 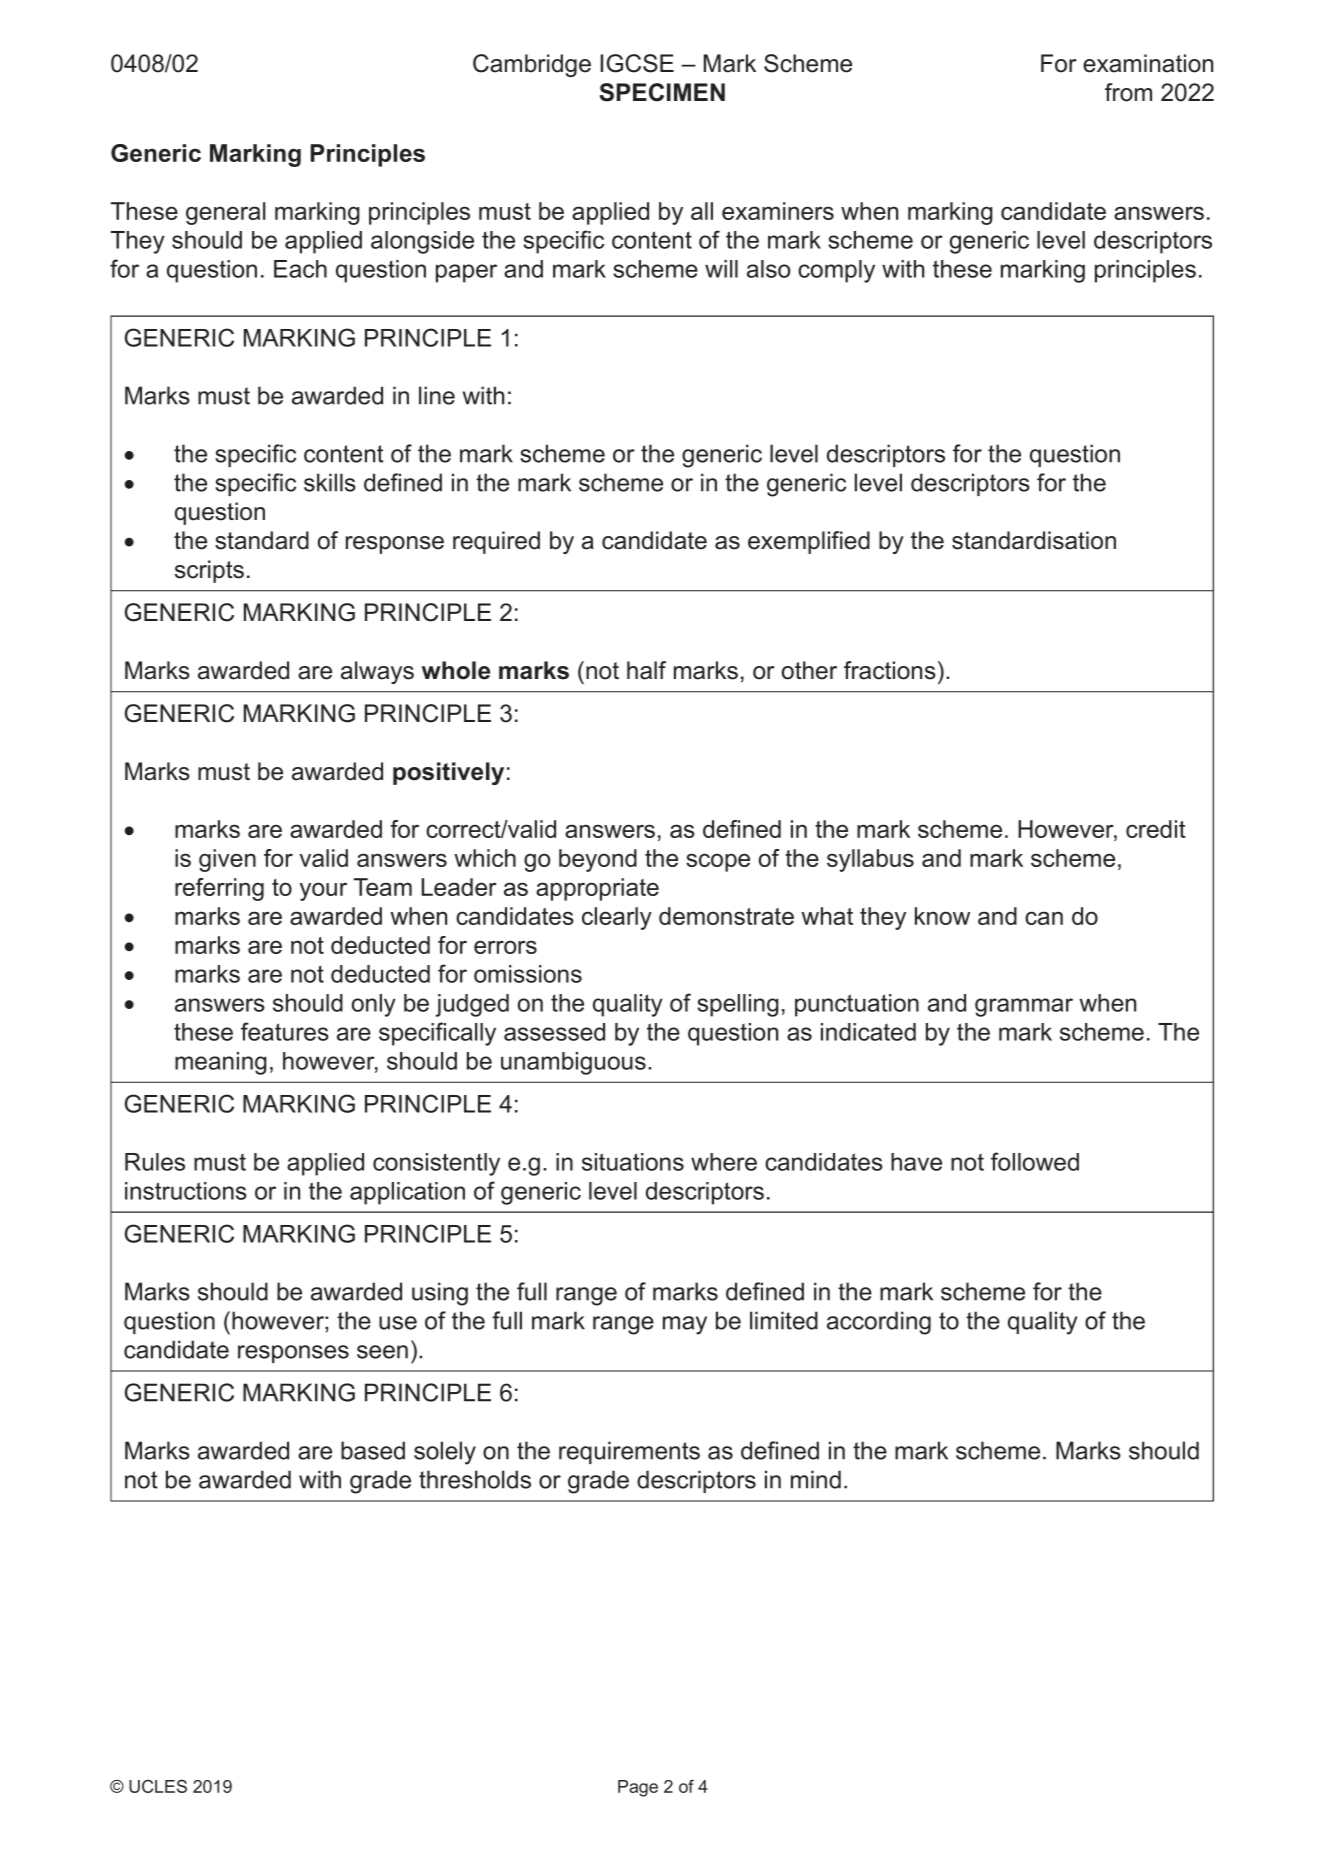 I want to click on seen, so click(x=382, y=1352).
